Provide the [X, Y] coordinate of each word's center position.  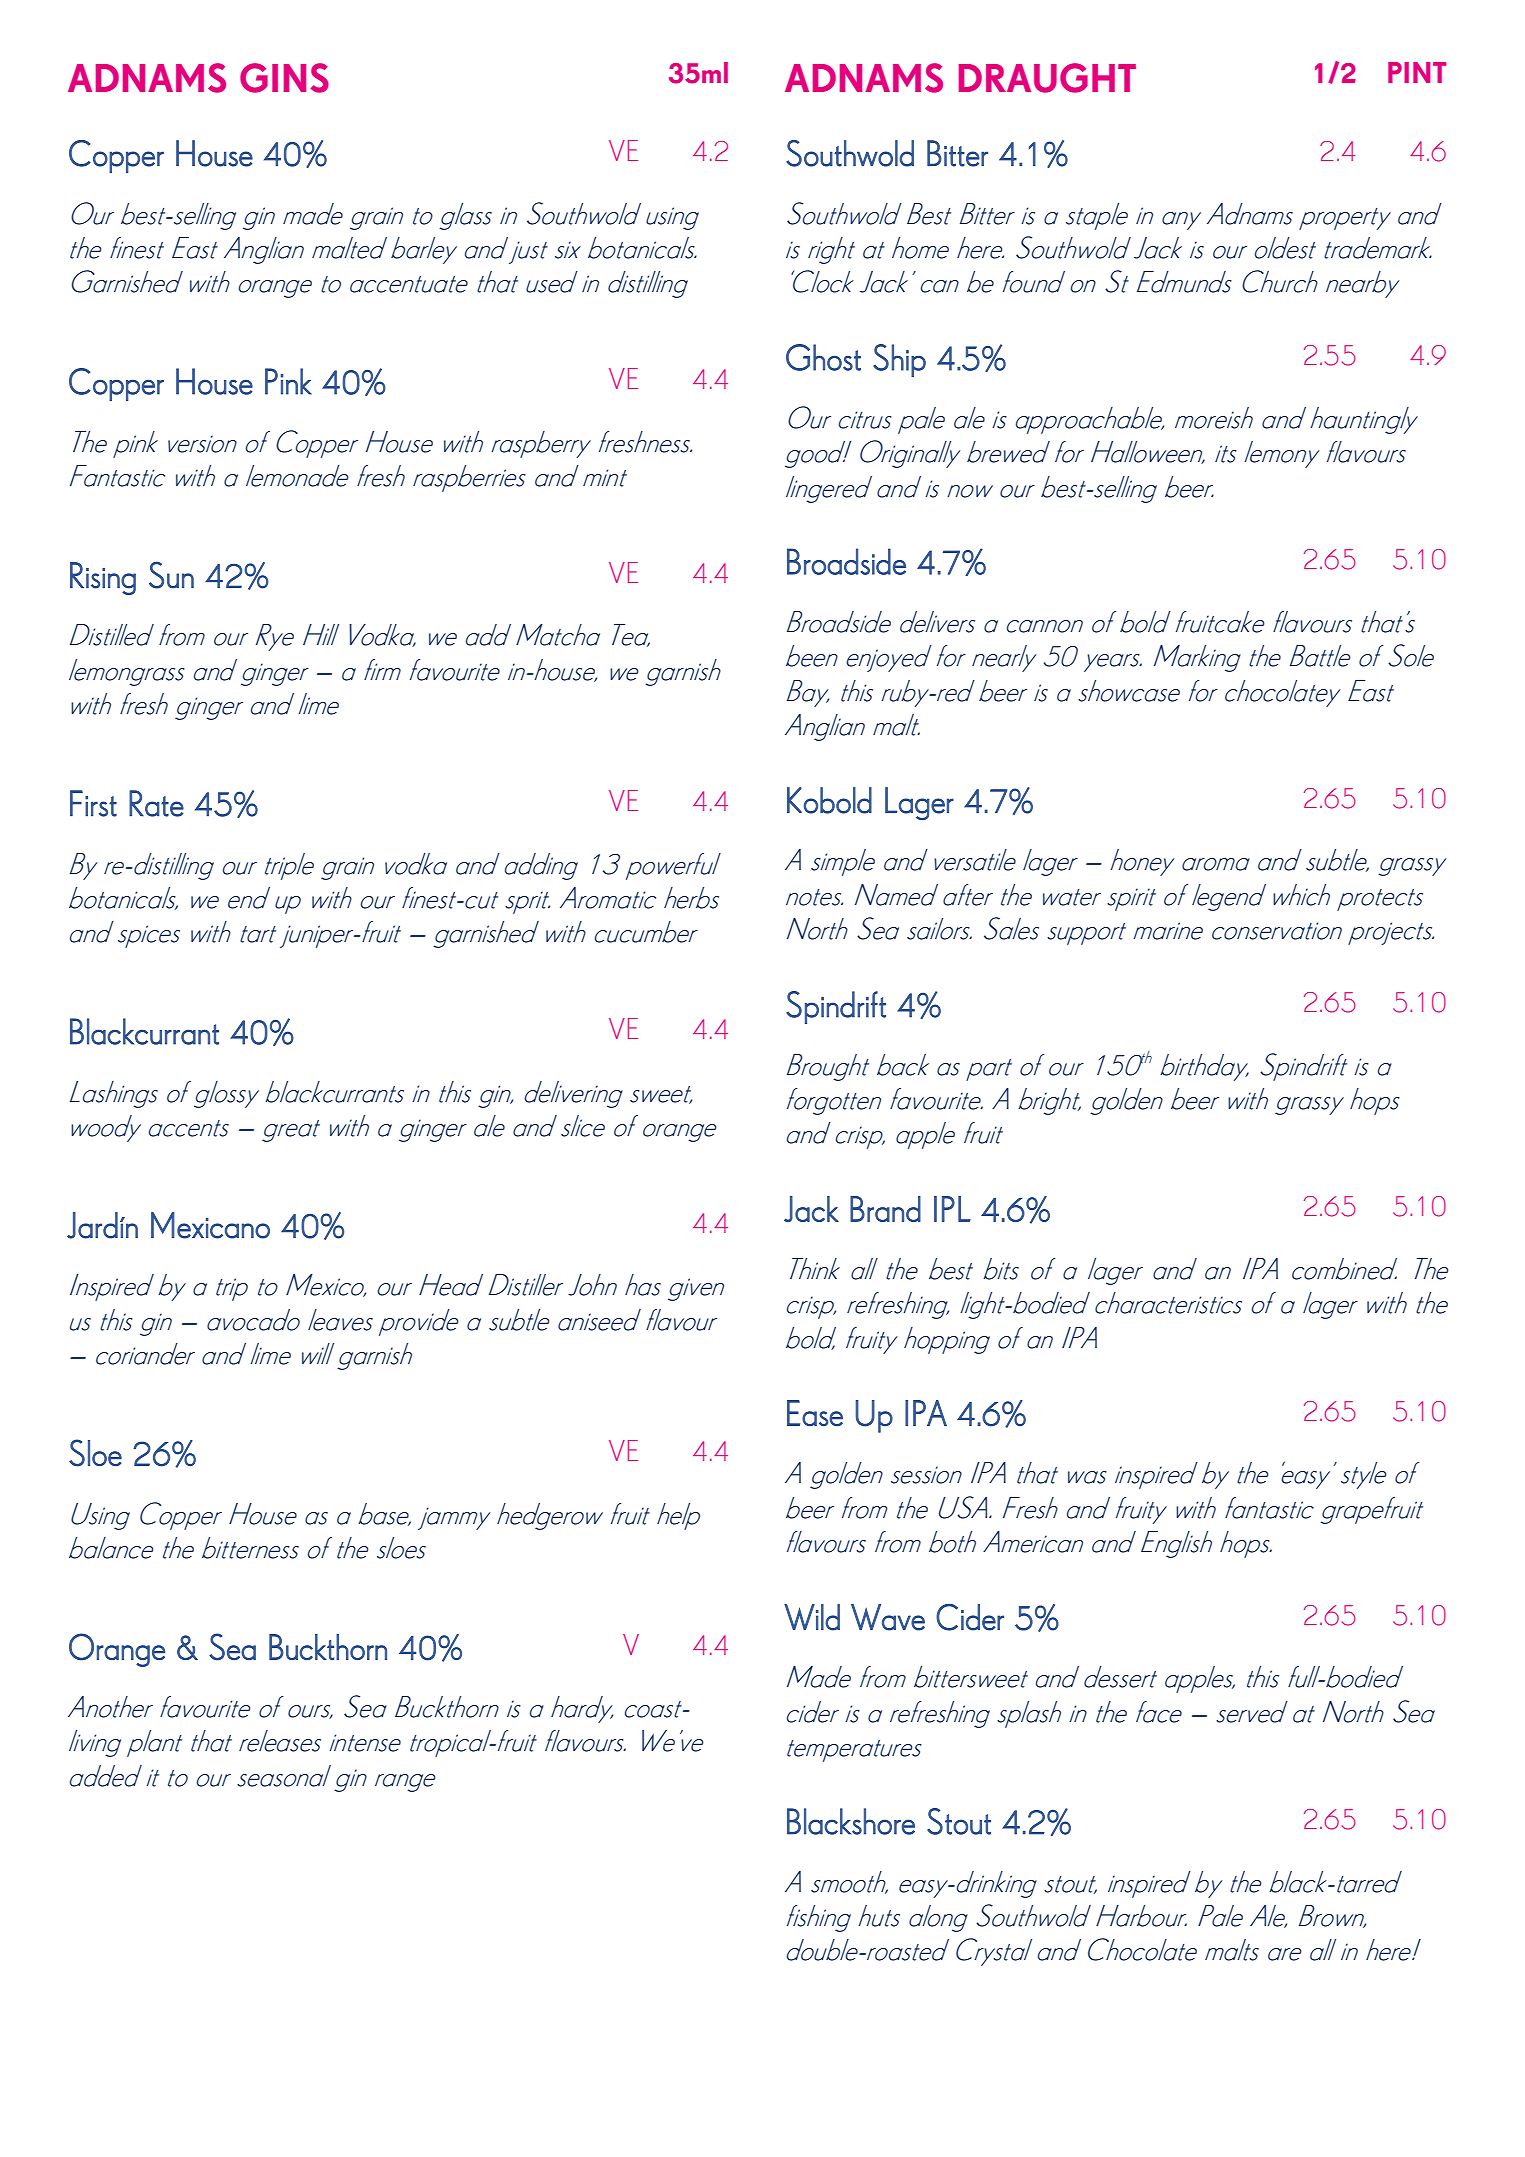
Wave [888, 1617]
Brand [885, 1209]
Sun [171, 575]
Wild [812, 1617]
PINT [1417, 72]
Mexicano [210, 1225]
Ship [899, 360]
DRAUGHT [1047, 78]
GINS [284, 78]
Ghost [823, 357]
